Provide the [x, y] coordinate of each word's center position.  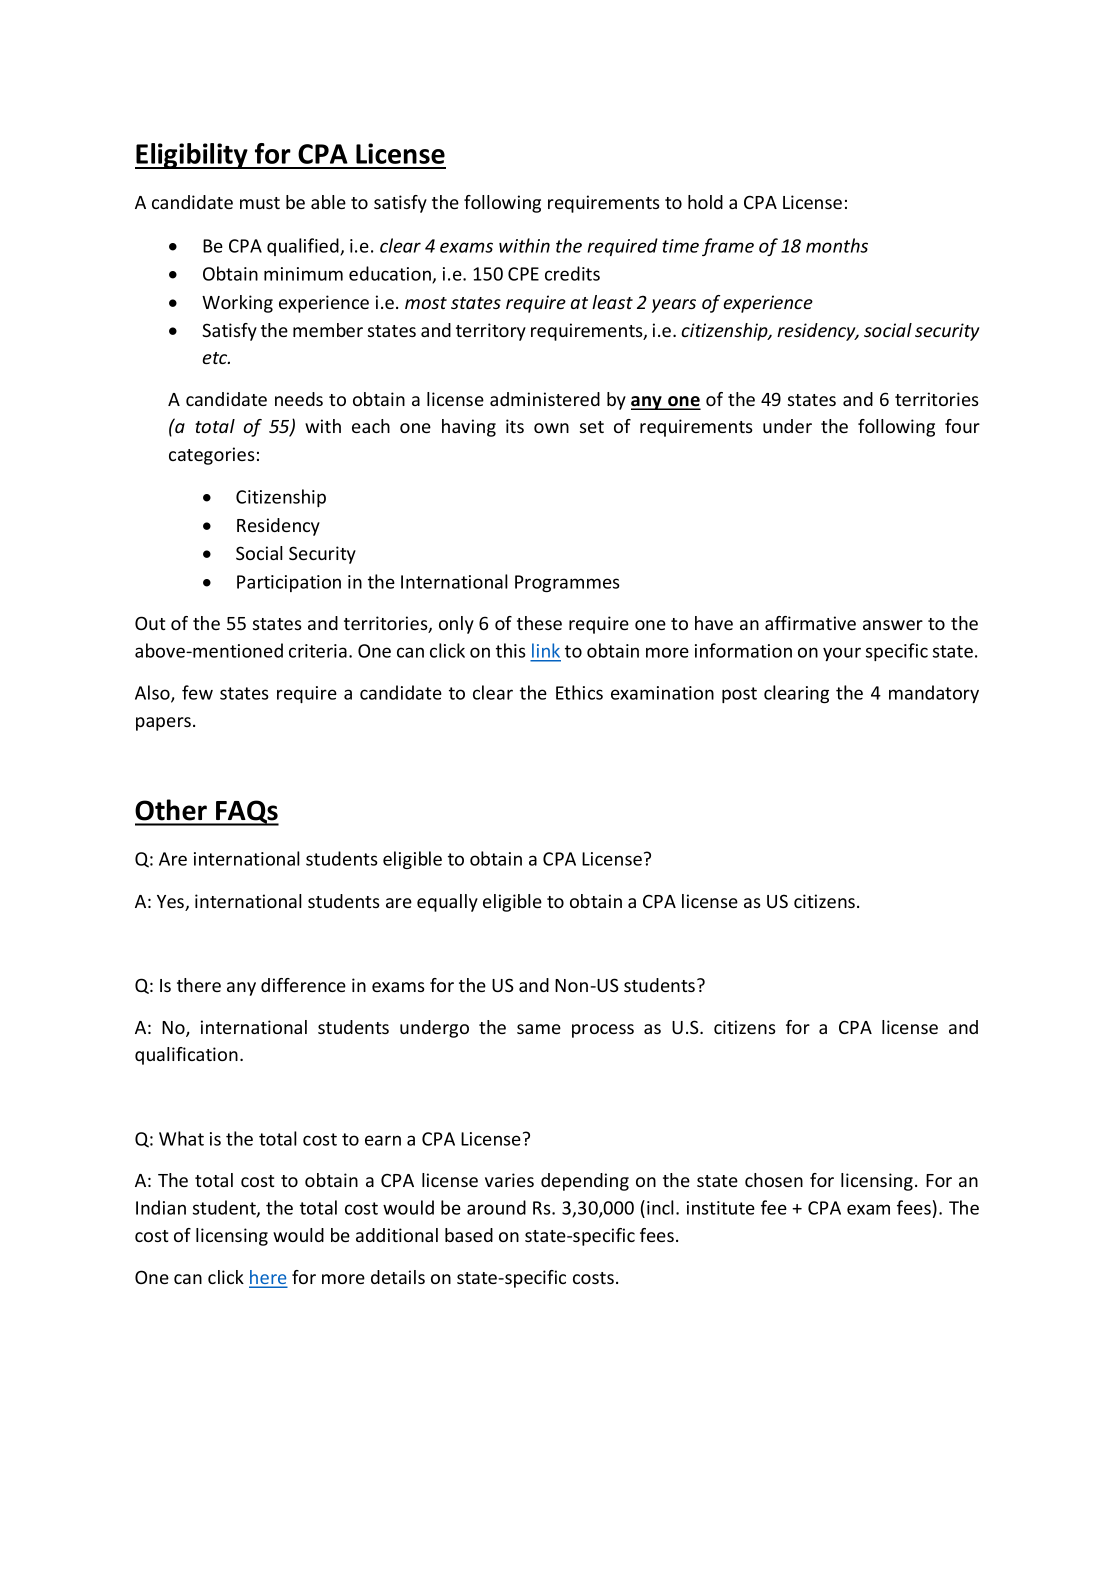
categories [212, 456]
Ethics [579, 692]
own [551, 428]
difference [303, 985]
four [962, 426]
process [603, 1031]
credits [572, 273]
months [837, 245]
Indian [161, 1207]
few [197, 692]
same [539, 1029]
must [260, 203]
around [496, 1207]
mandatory [934, 694]
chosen [774, 1180]
